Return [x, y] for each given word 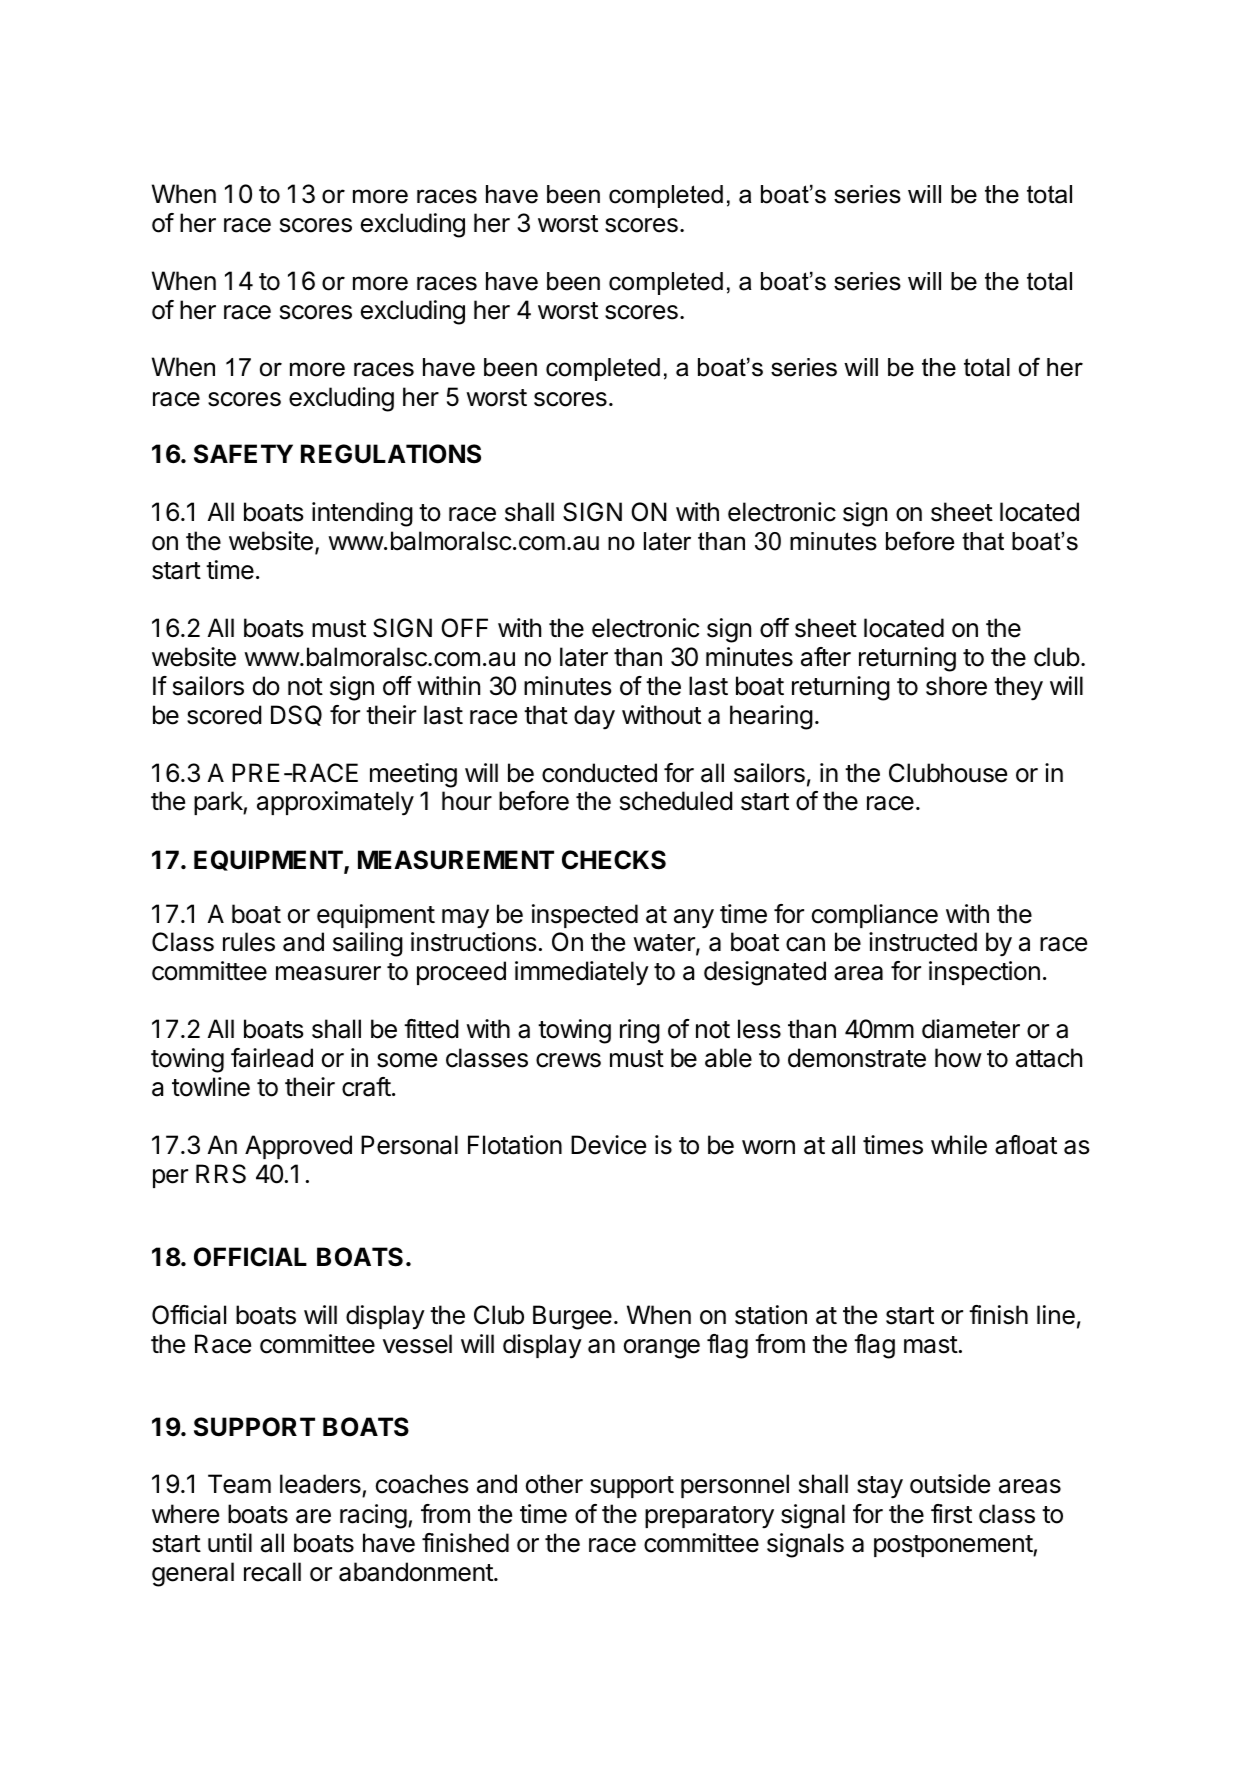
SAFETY [243, 454]
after [826, 657]
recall [272, 1572]
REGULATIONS [391, 454]
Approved [298, 1147]
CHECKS [614, 860]
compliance [875, 916]
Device [608, 1145]
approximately [335, 803]
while [959, 1145]
